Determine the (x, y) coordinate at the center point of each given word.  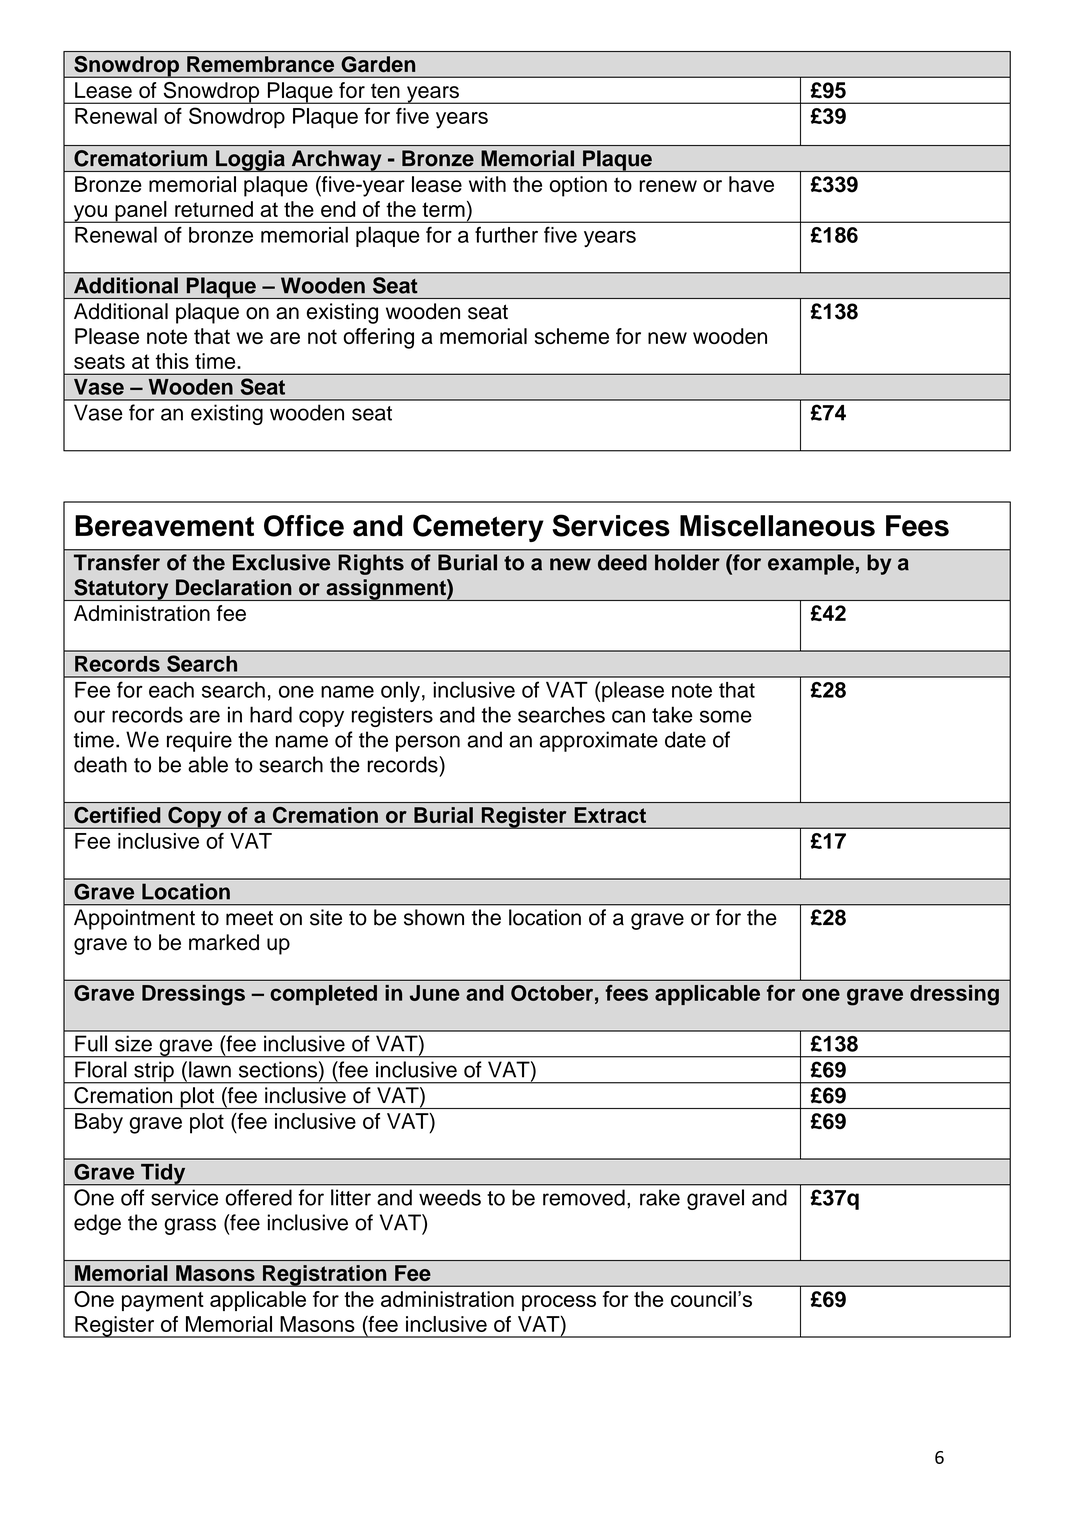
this (172, 361)
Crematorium (140, 158)
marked (224, 942)
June (435, 993)
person (428, 743)
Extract (610, 815)
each (171, 690)
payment (163, 1302)
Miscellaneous (777, 526)
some (726, 716)
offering (378, 338)
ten (385, 90)
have (751, 184)
